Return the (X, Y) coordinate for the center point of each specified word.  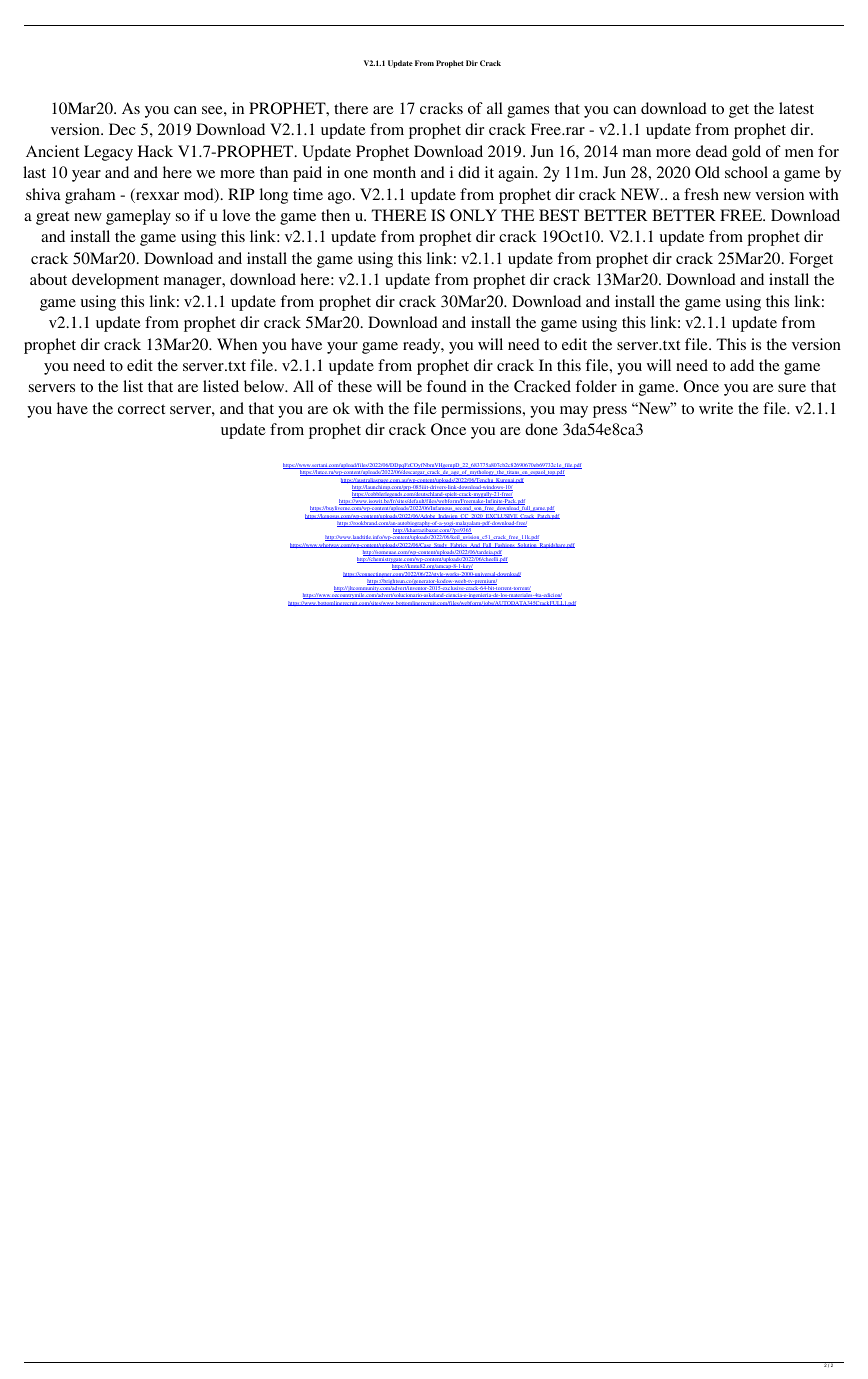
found (447, 386)
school (746, 172)
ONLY (473, 215)
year (86, 176)
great (52, 218)
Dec (122, 129)
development (115, 281)
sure (792, 388)
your (342, 348)
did (469, 172)
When (237, 344)
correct (141, 409)
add (742, 365)
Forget (811, 260)
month (394, 172)
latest (796, 108)
